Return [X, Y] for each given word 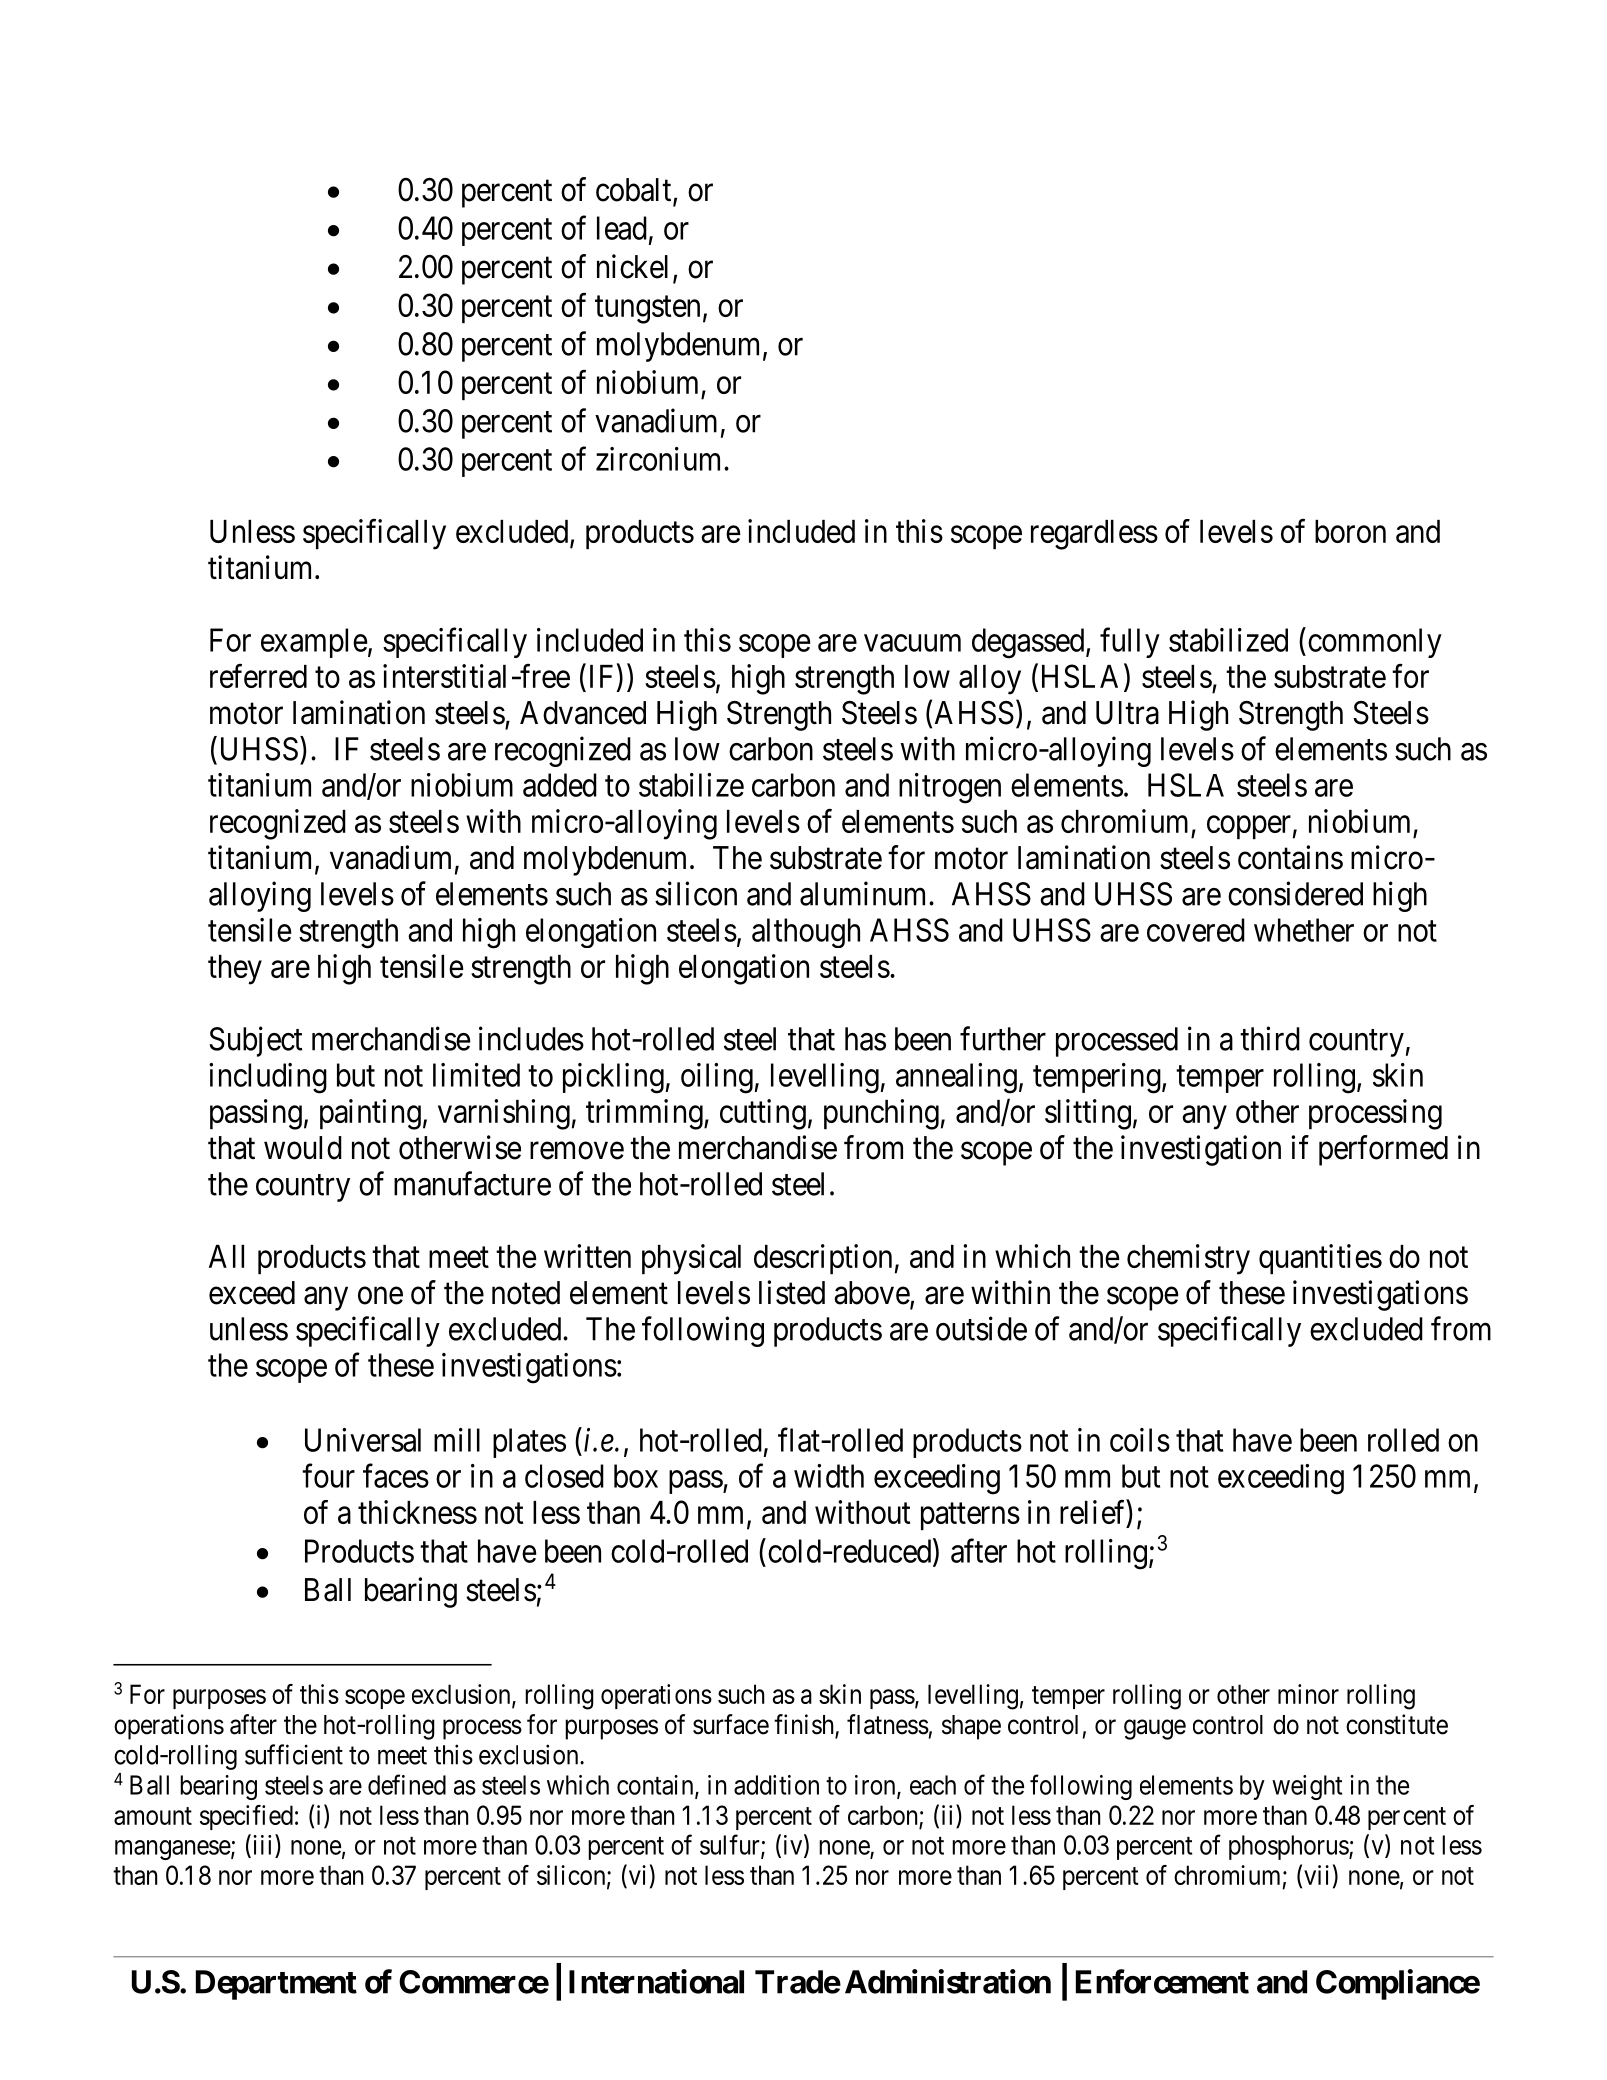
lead [622, 228]
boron [1350, 531]
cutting [763, 1114]
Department [276, 1985]
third [1270, 1038]
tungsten [647, 310]
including [268, 1078]
